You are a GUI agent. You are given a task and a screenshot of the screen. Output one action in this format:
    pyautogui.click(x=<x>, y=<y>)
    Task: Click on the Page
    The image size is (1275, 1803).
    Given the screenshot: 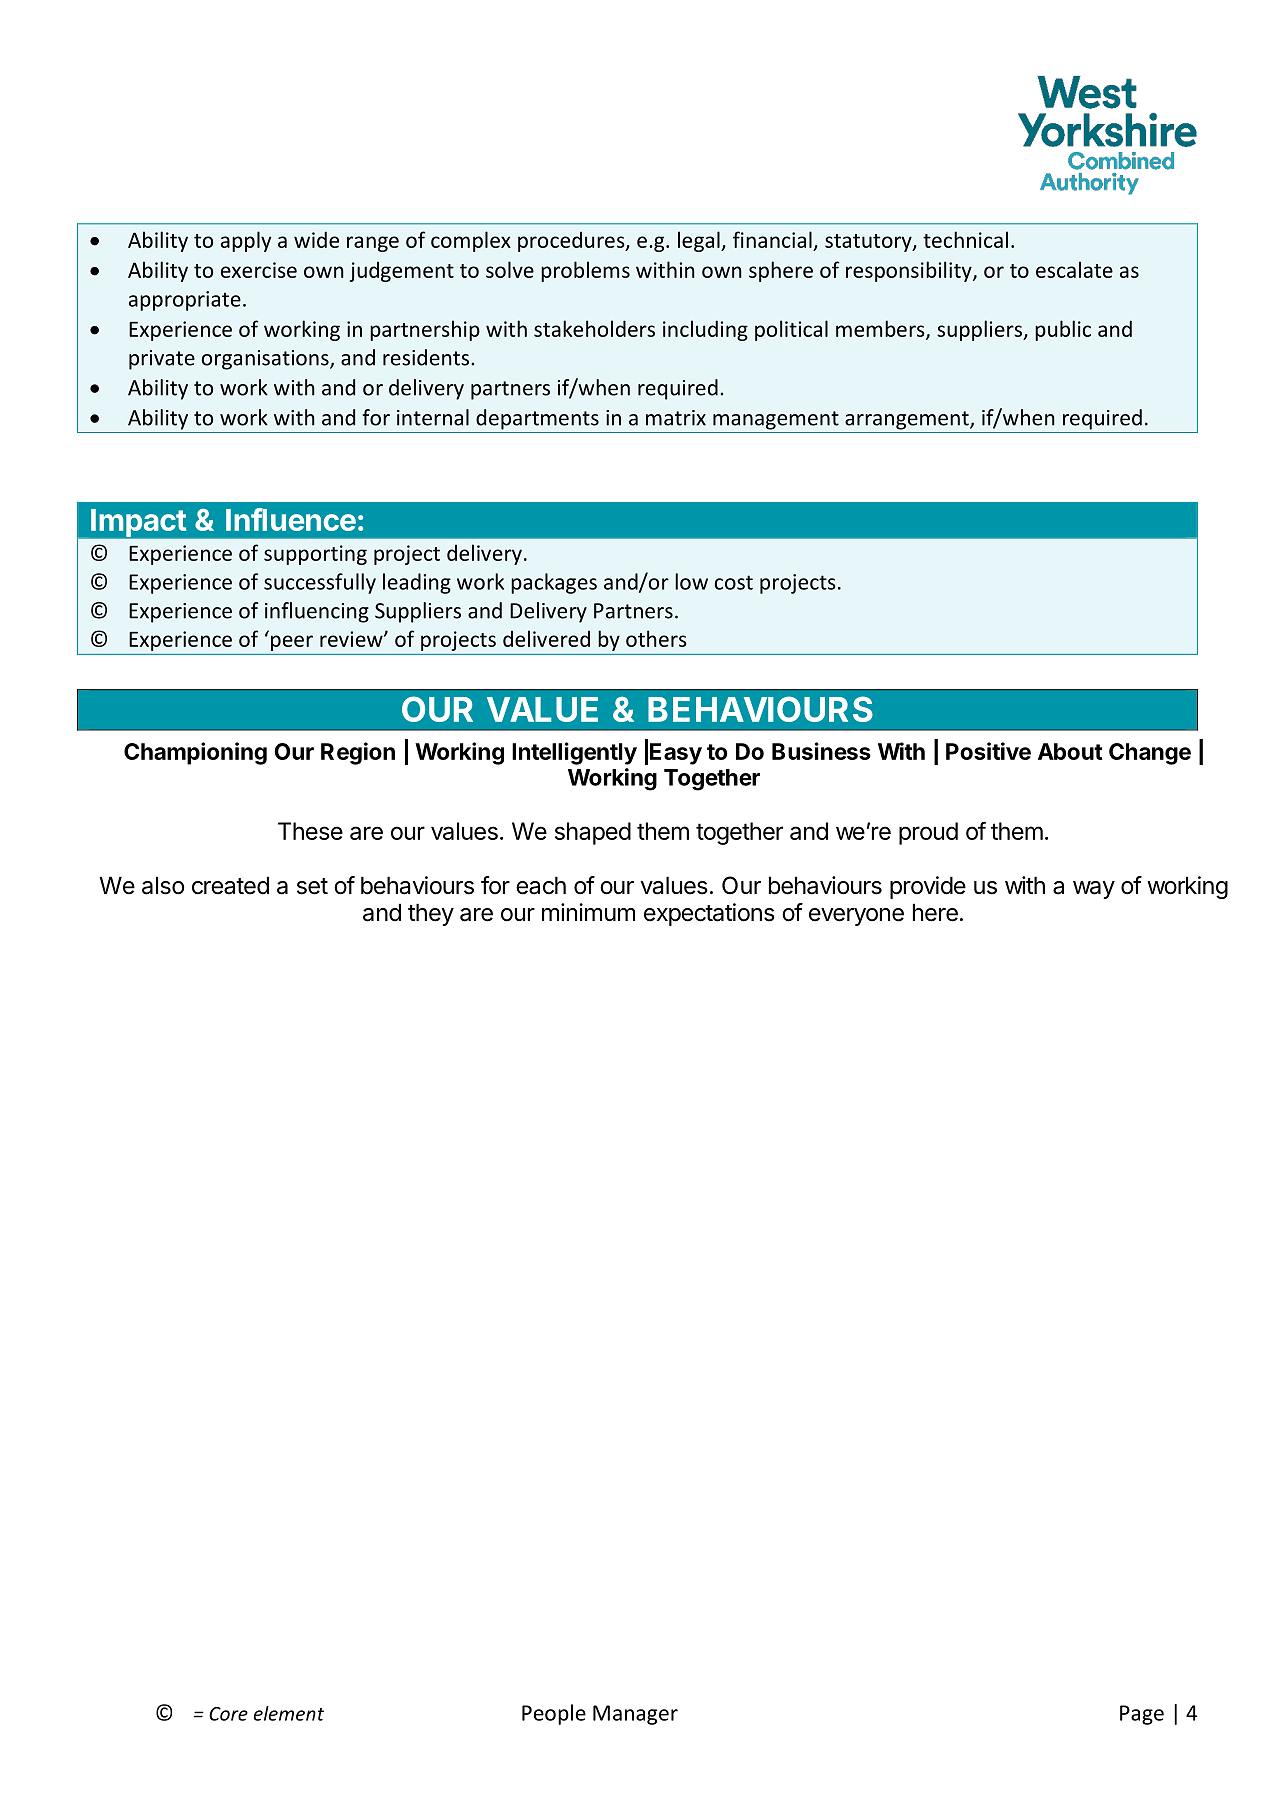 What is the action you would take?
    pyautogui.click(x=1142, y=1715)
